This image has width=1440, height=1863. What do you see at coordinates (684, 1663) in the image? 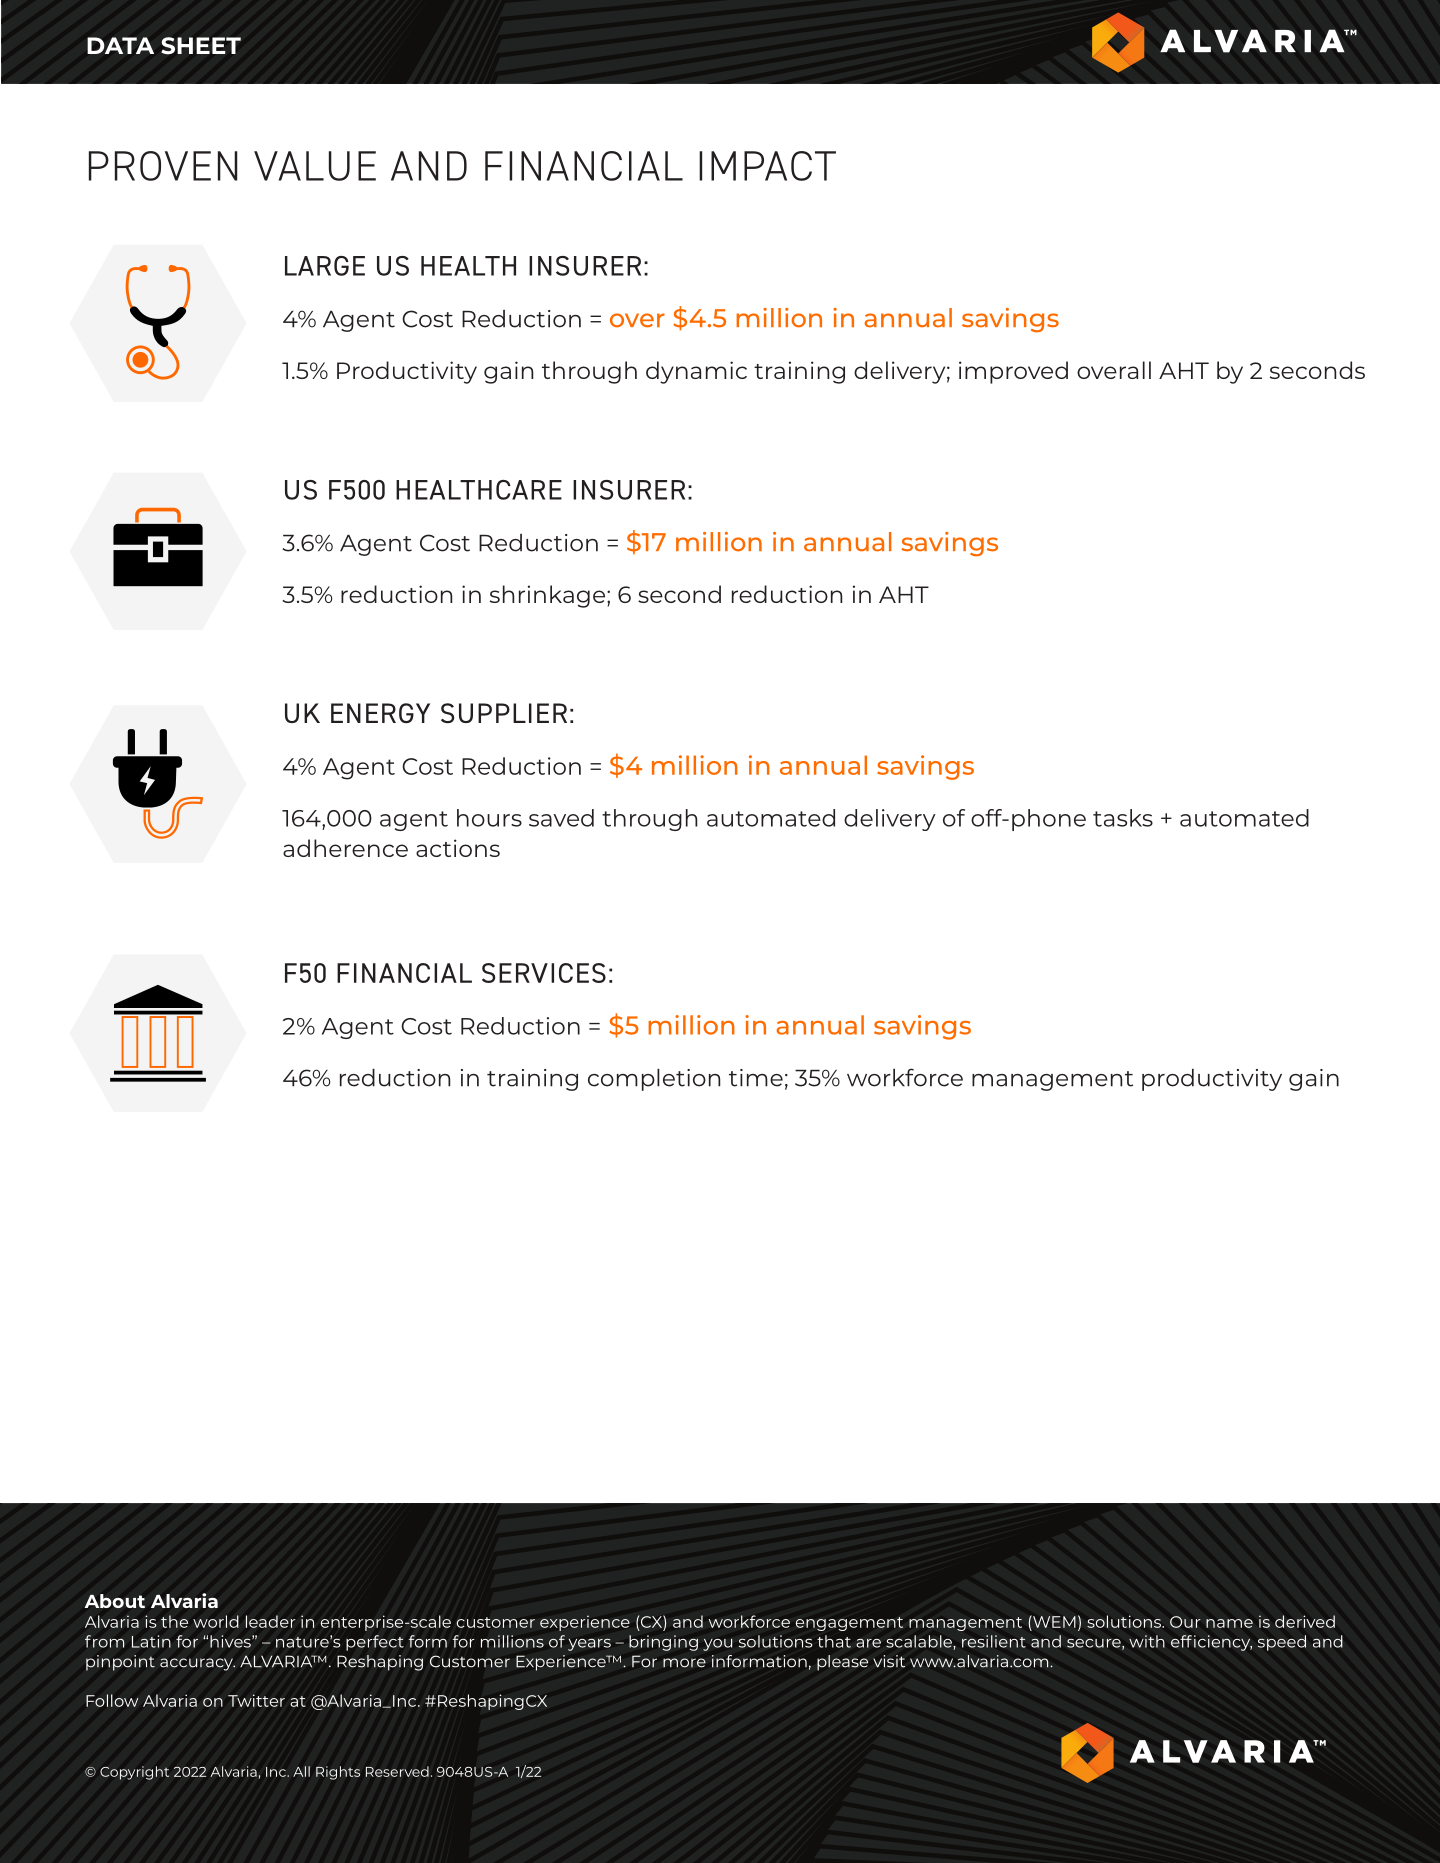
I see `more` at bounding box center [684, 1663].
